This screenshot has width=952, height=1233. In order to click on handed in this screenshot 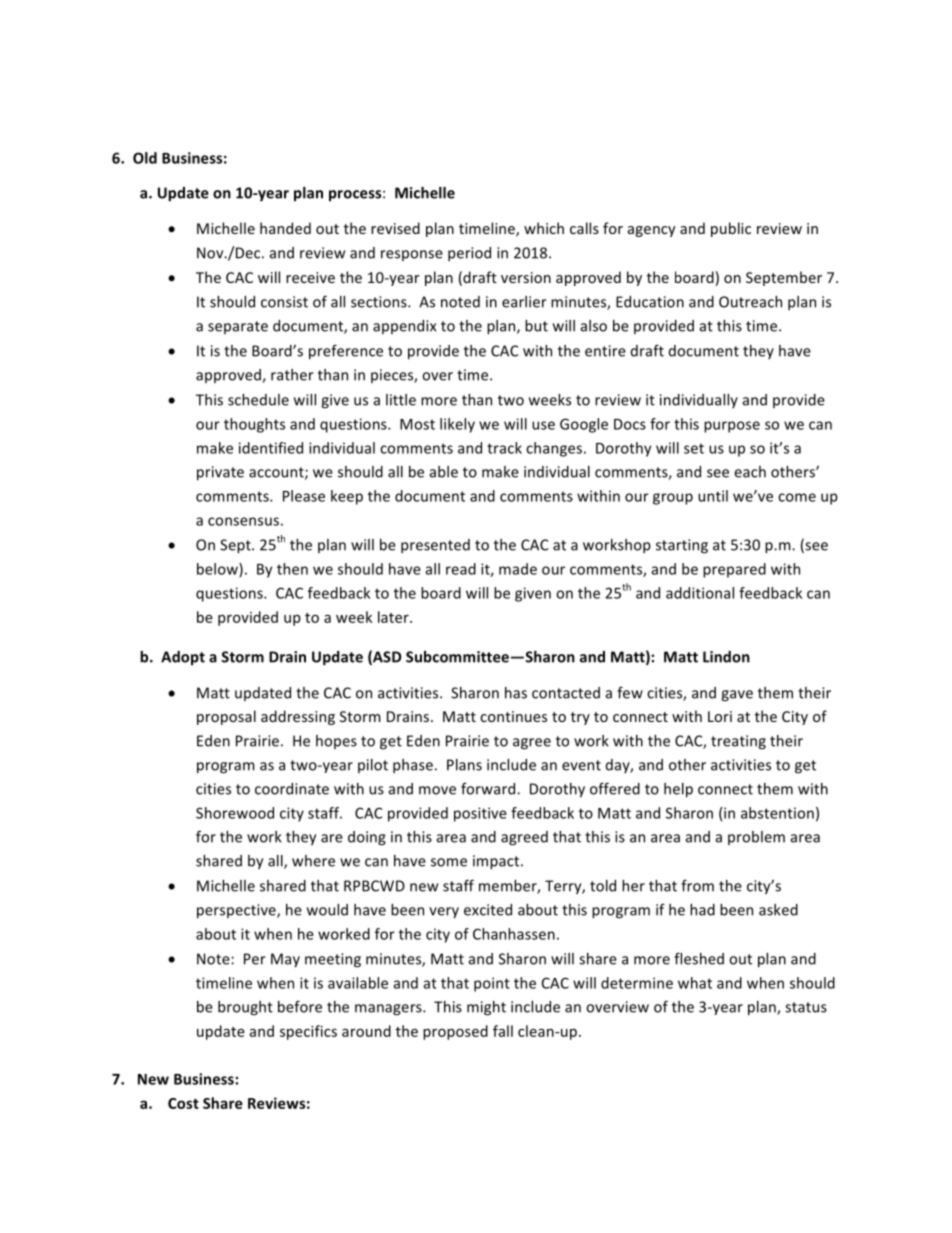, I will do `click(285, 228)`.
